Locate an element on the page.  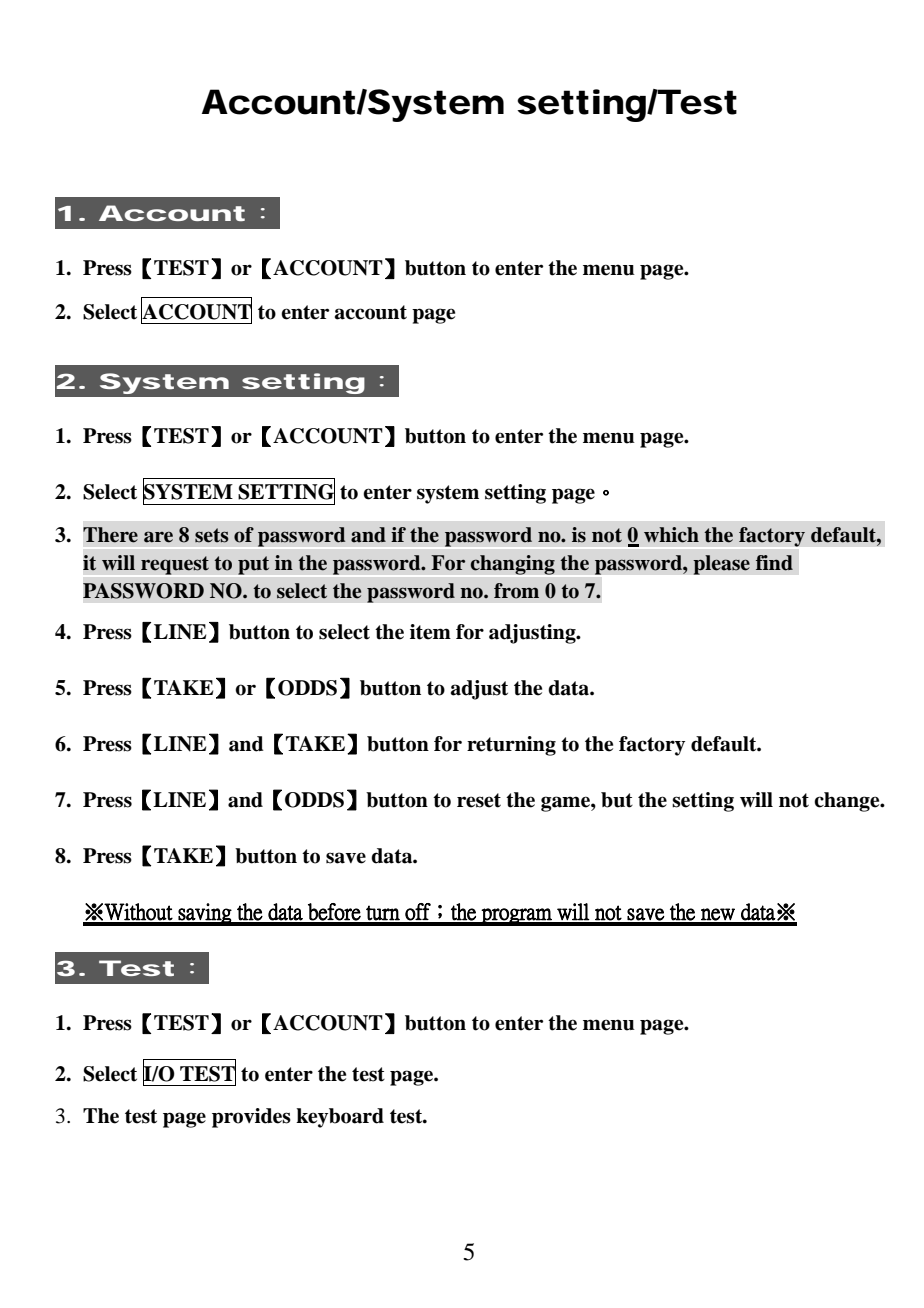
are is located at coordinates (158, 537).
